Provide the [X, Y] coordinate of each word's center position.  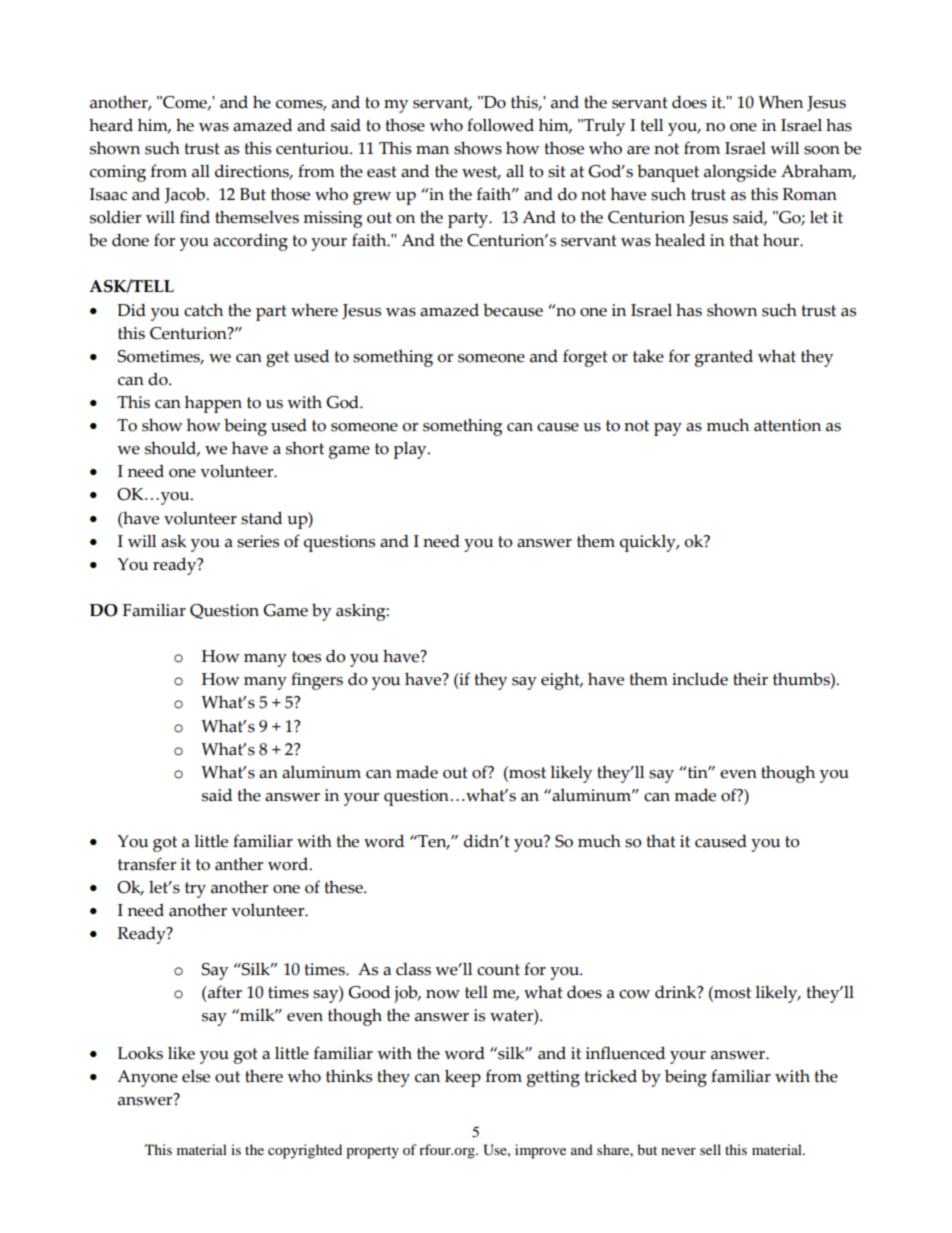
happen [213, 404]
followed [500, 125]
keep [463, 1078]
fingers [317, 681]
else [196, 1076]
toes [306, 657]
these [344, 887]
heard [111, 125]
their [750, 679]
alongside [740, 173]
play [411, 450]
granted [724, 358]
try [195, 890]
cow [634, 994]
